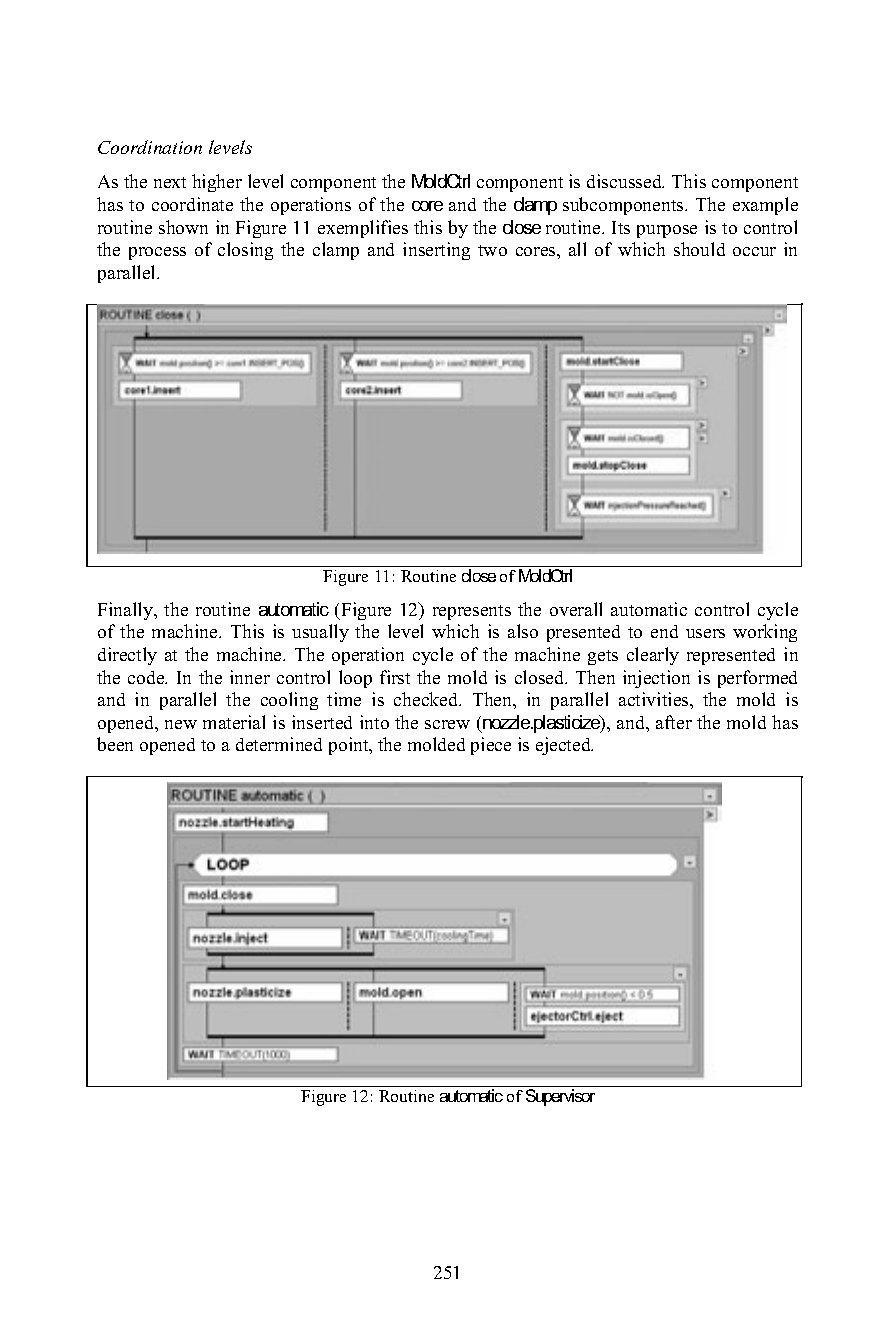  Describe the element at coordinates (170, 182) in the image. I see `next` at that location.
